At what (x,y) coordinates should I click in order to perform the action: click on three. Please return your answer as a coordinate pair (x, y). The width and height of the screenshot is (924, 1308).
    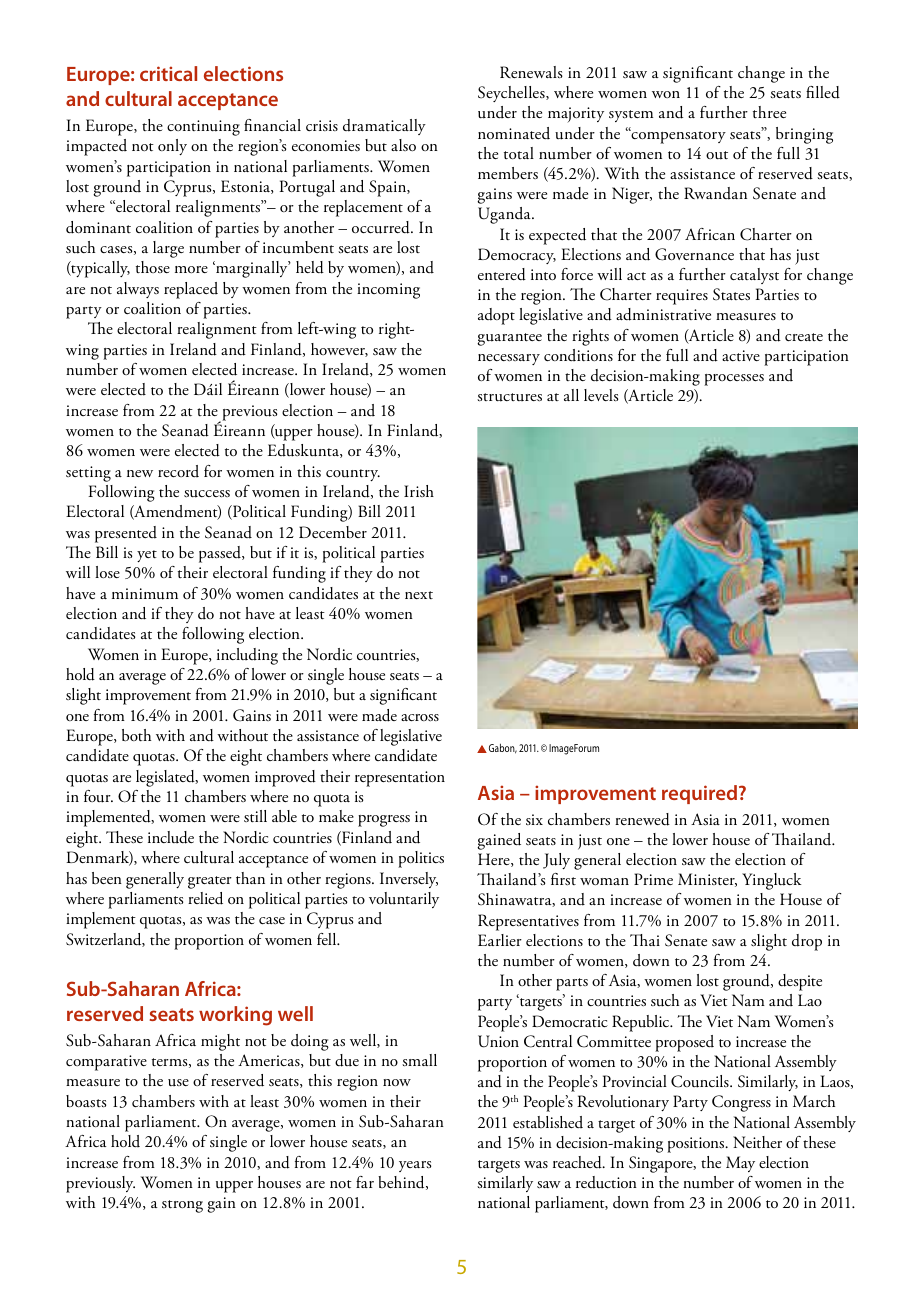
    Looking at the image, I should click on (769, 112).
